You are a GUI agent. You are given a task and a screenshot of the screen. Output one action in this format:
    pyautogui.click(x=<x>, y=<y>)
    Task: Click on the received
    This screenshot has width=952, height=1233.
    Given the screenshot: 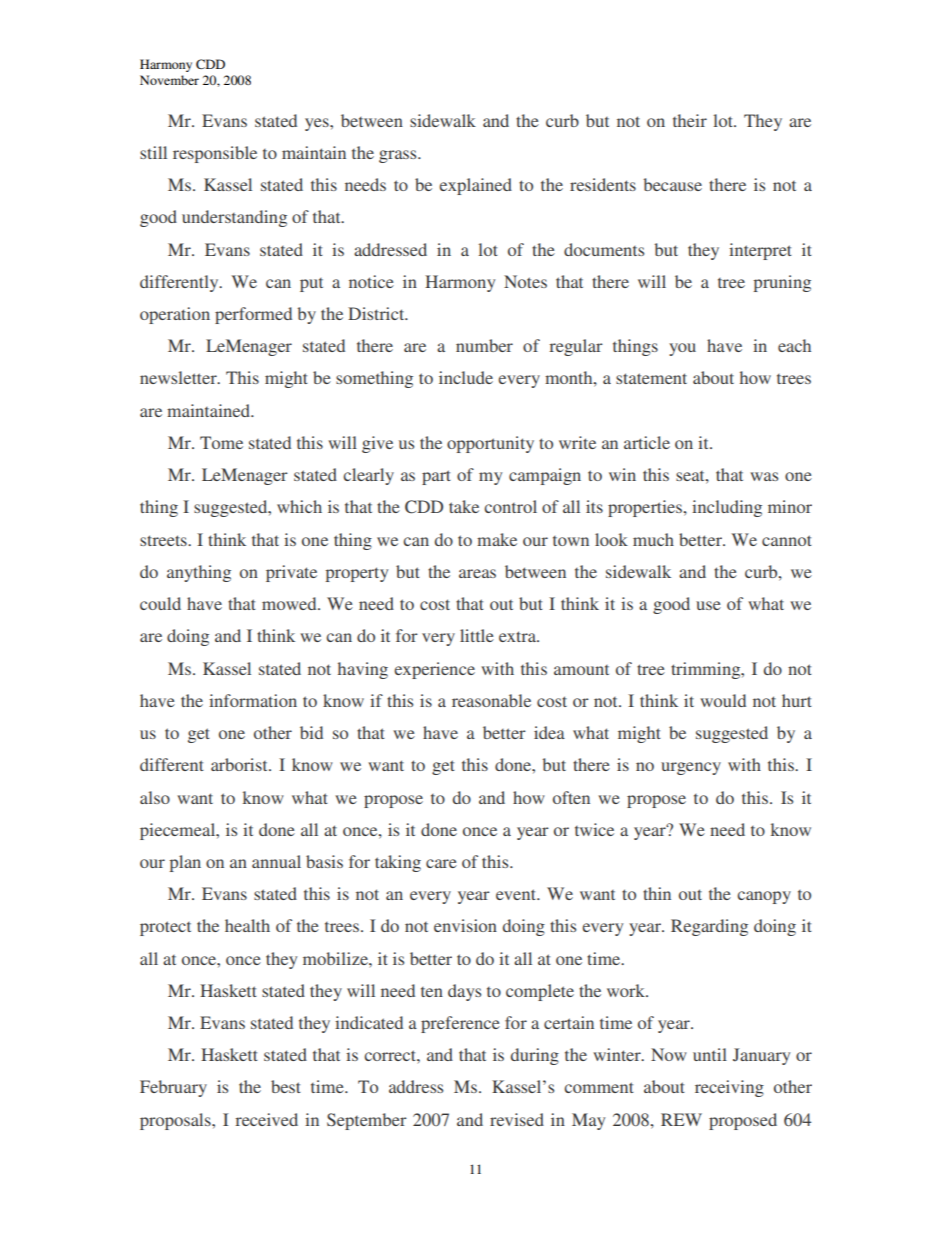 What is the action you would take?
    pyautogui.click(x=267, y=1119)
